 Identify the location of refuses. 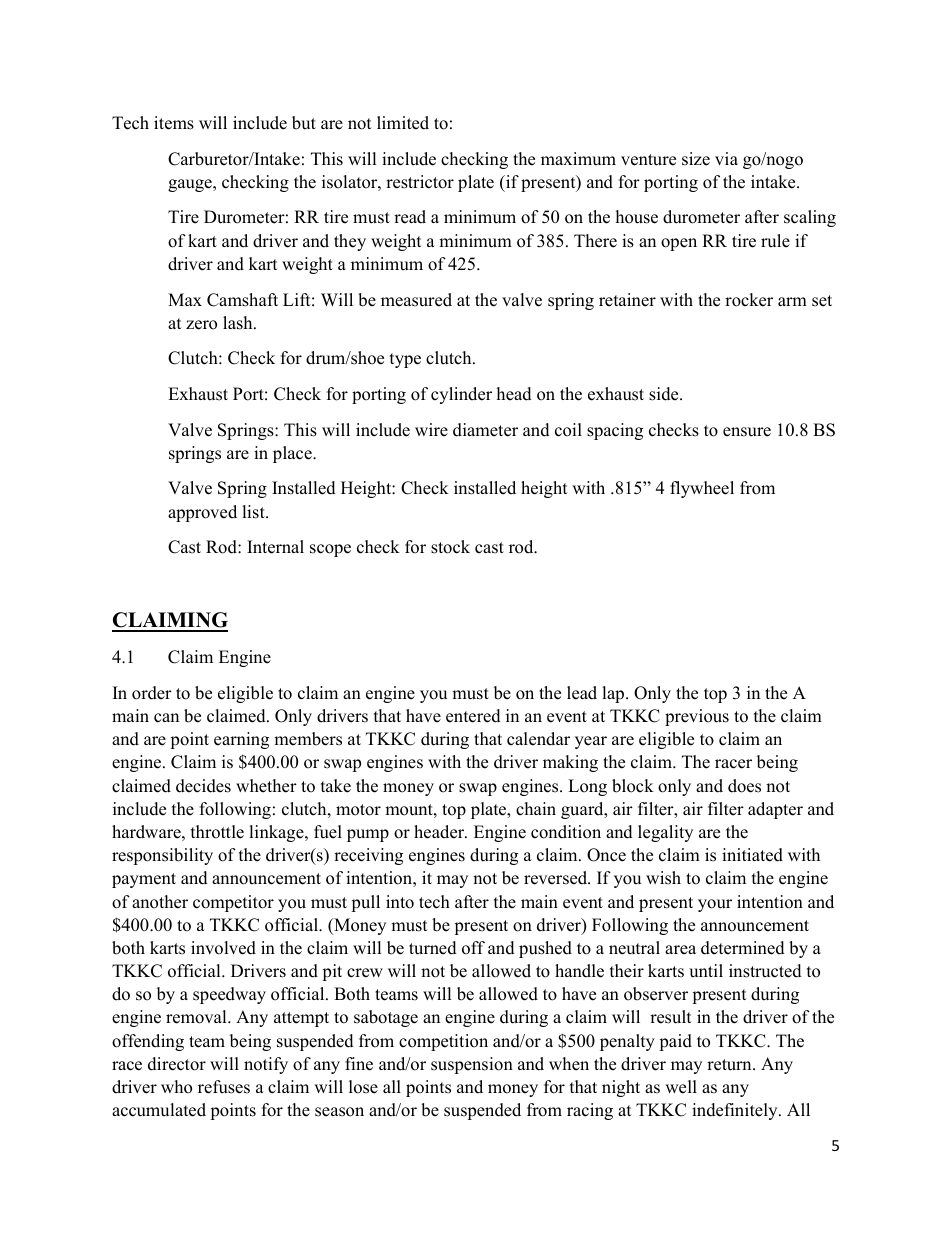
(224, 1087).
